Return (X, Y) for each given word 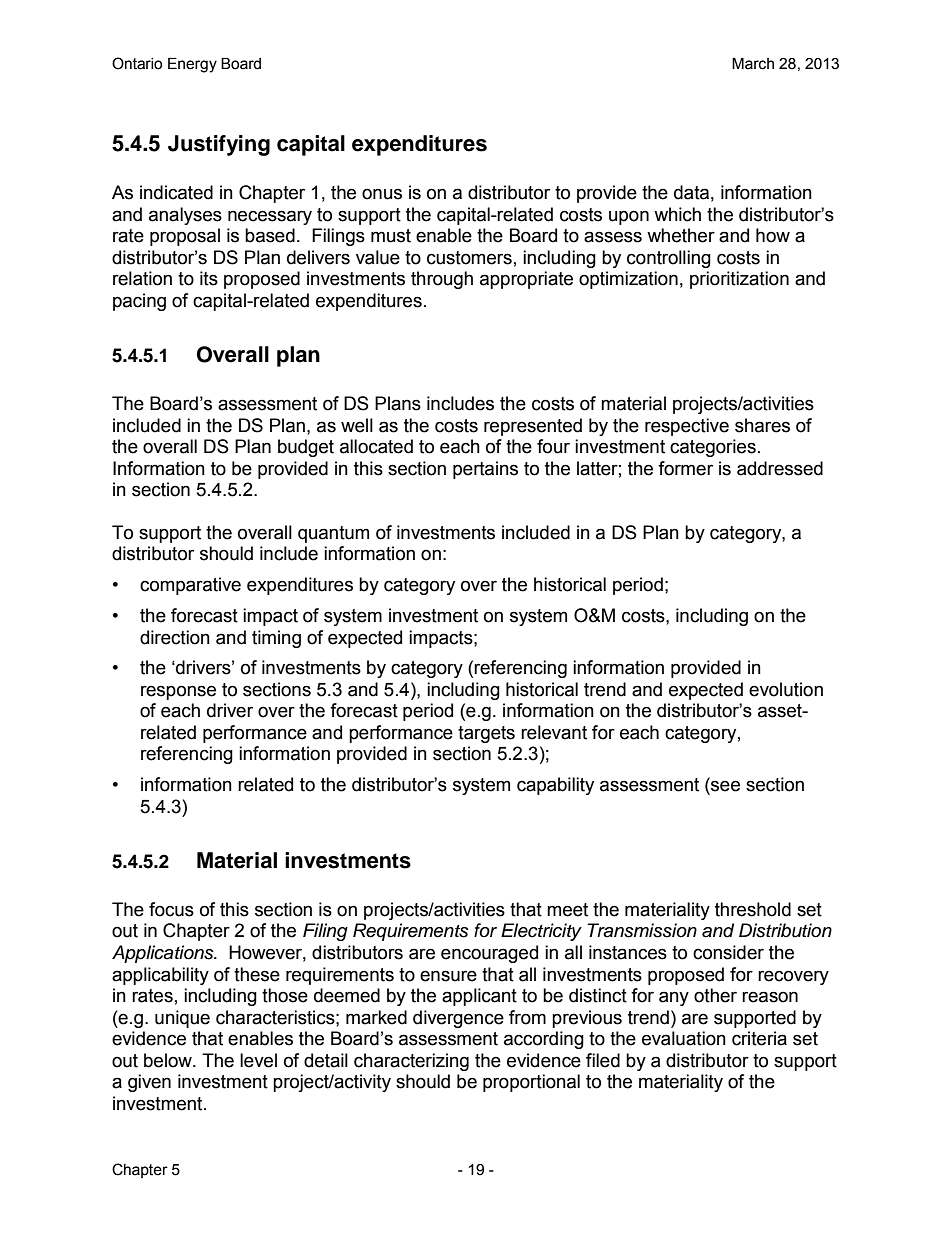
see (724, 787)
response (178, 692)
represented (533, 427)
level (258, 1060)
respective (687, 427)
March (753, 64)
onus (382, 194)
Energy (192, 65)
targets (486, 734)
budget (306, 448)
